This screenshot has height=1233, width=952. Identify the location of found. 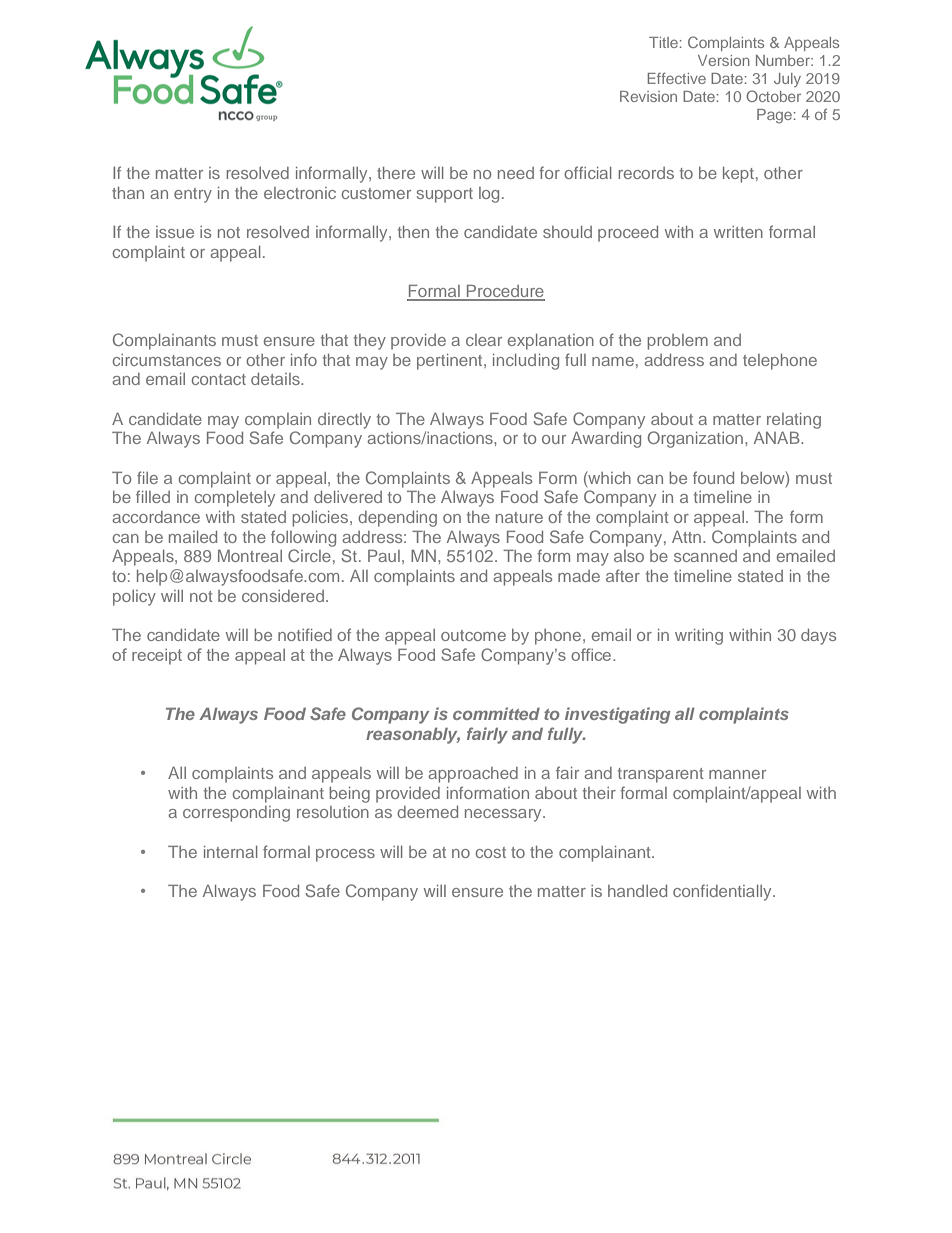
(713, 477).
